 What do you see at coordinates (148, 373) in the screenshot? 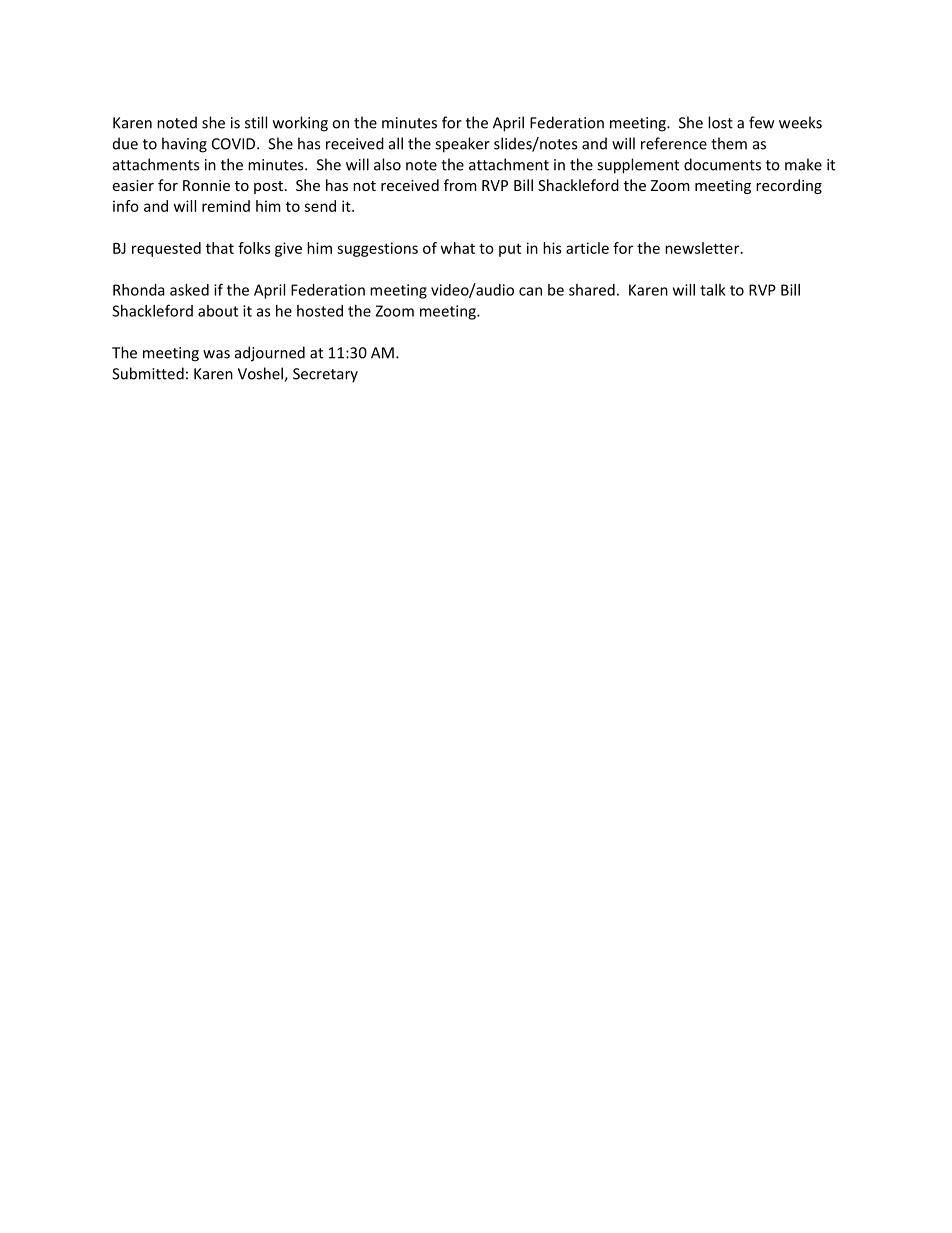
I see `Submitted` at bounding box center [148, 373].
